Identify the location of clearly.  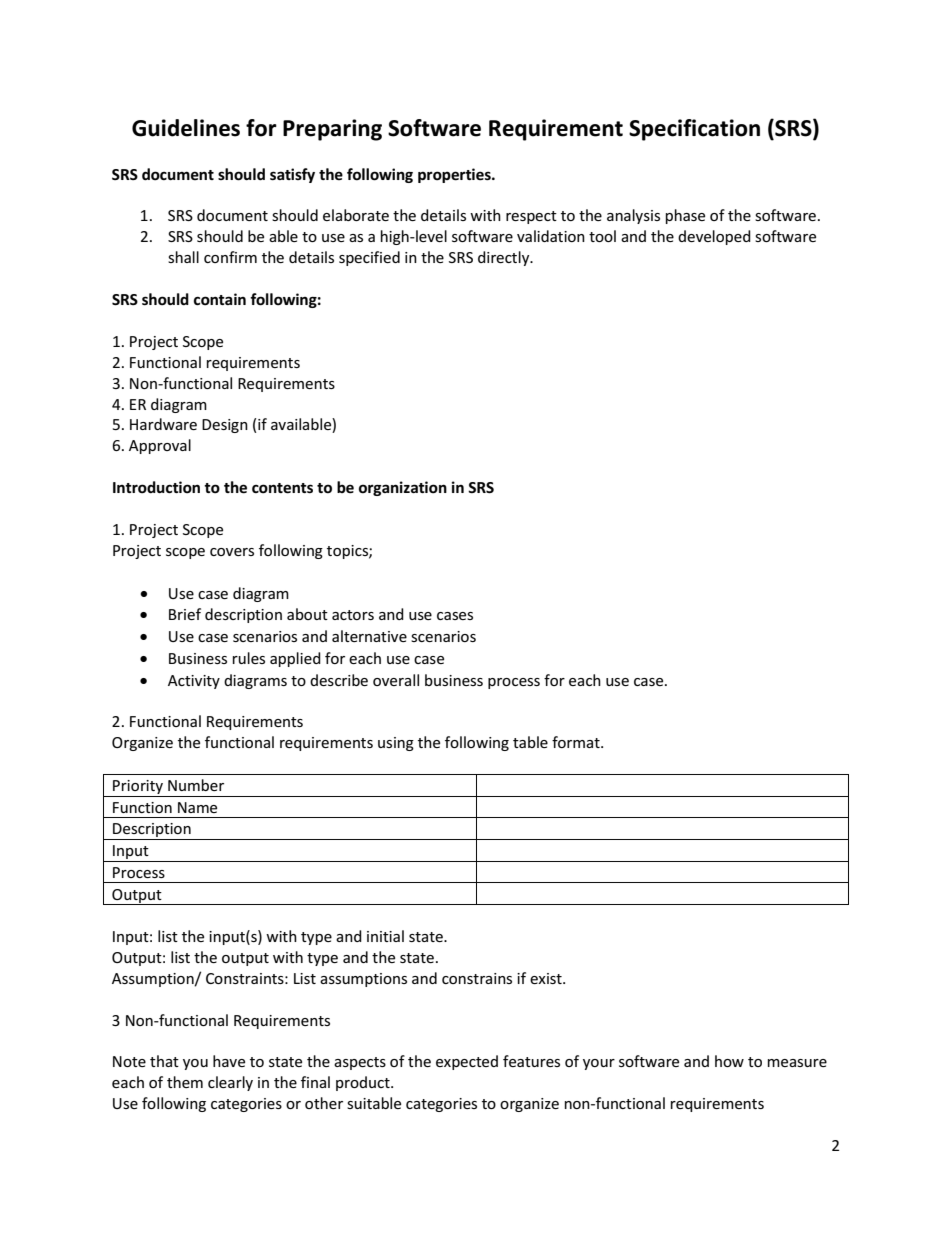
(230, 1083).
